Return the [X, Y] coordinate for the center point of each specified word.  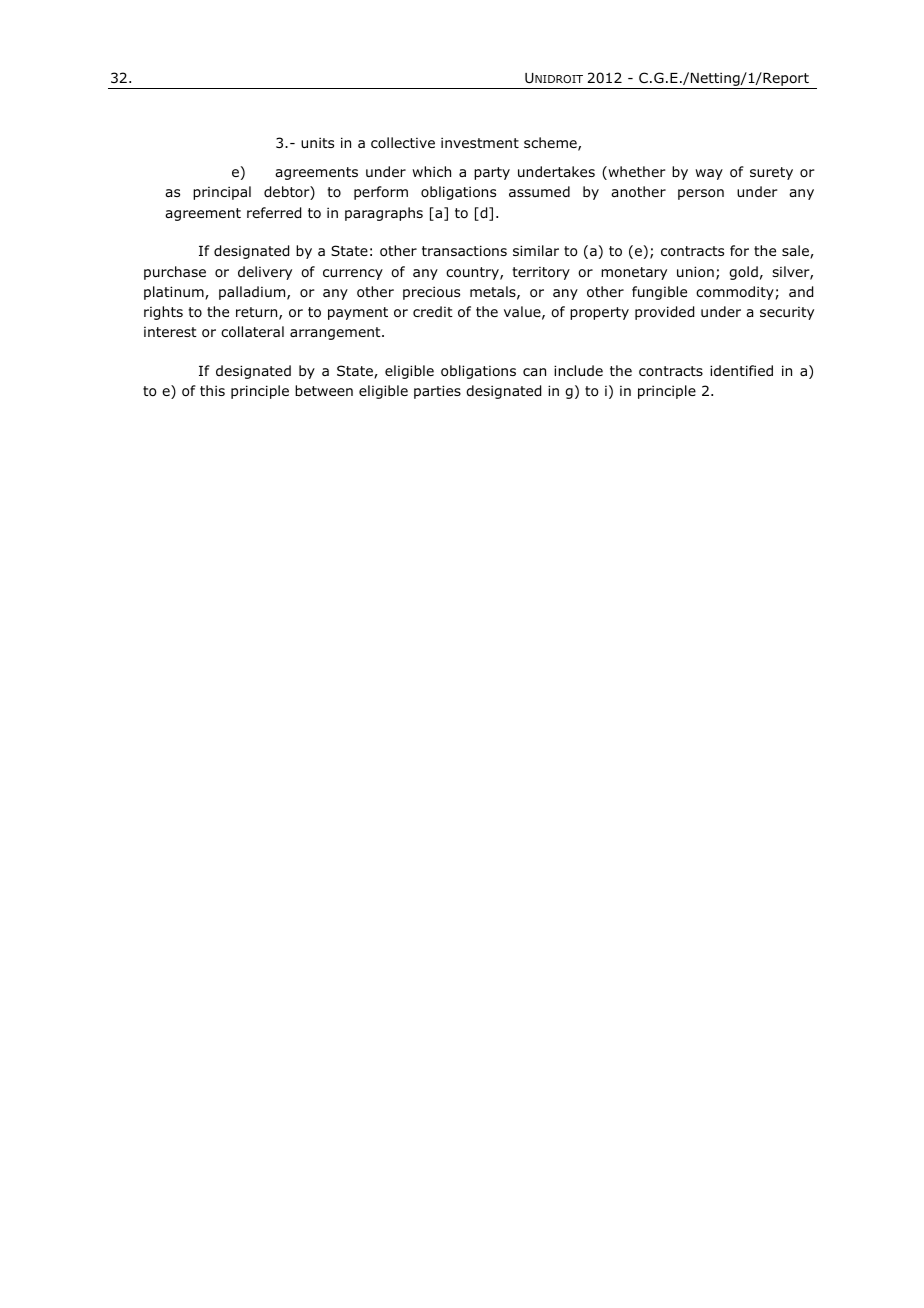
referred [274, 213]
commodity [735, 293]
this [212, 390]
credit [433, 311]
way [709, 174]
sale [796, 252]
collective [403, 142]
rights [163, 313]
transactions [464, 250]
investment [480, 142]
